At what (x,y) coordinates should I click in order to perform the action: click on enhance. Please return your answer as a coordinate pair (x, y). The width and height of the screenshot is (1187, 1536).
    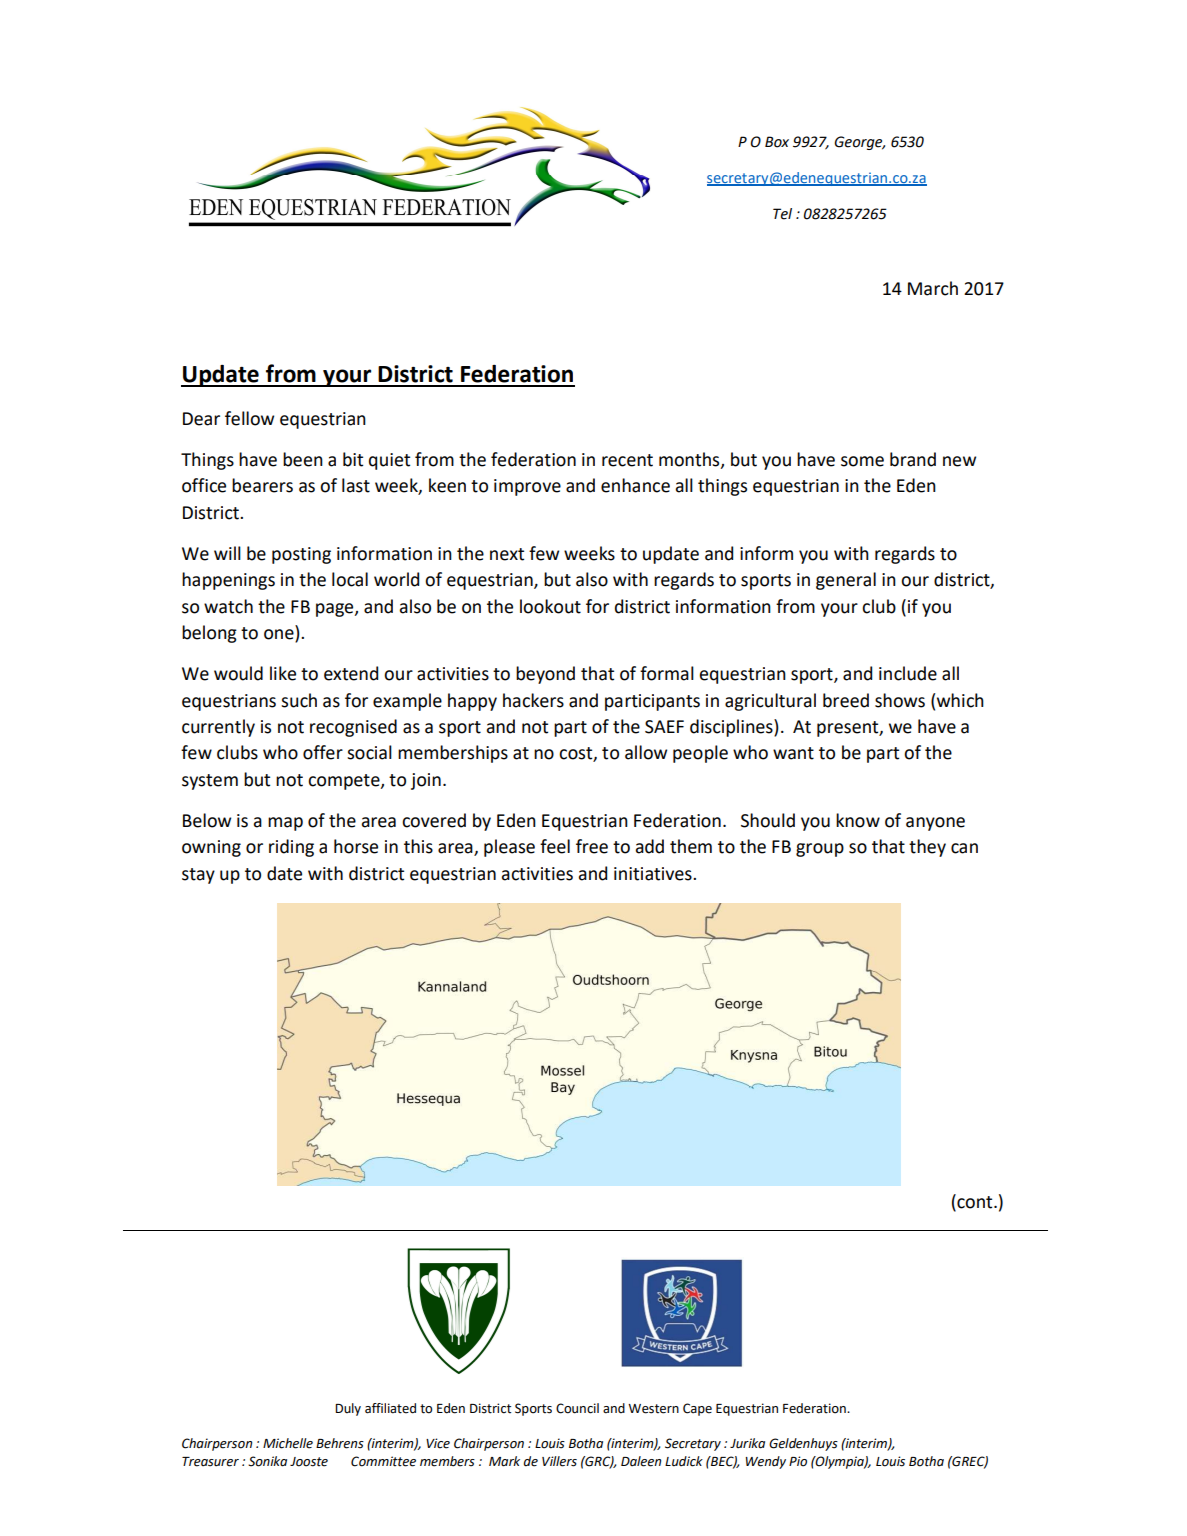
    Looking at the image, I should click on (635, 485).
